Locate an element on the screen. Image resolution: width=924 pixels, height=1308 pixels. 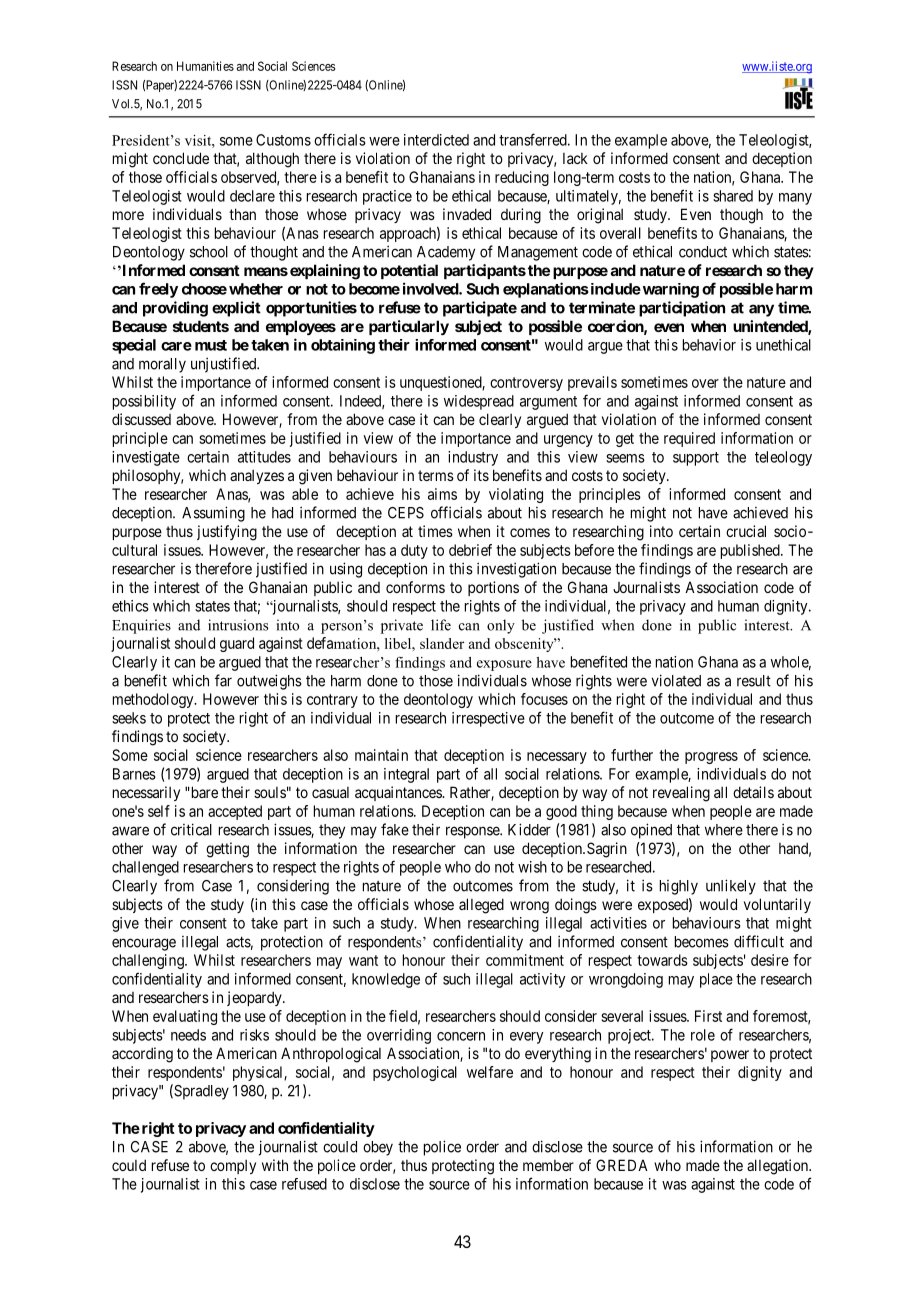
interdicted is located at coordinates (436, 140).
